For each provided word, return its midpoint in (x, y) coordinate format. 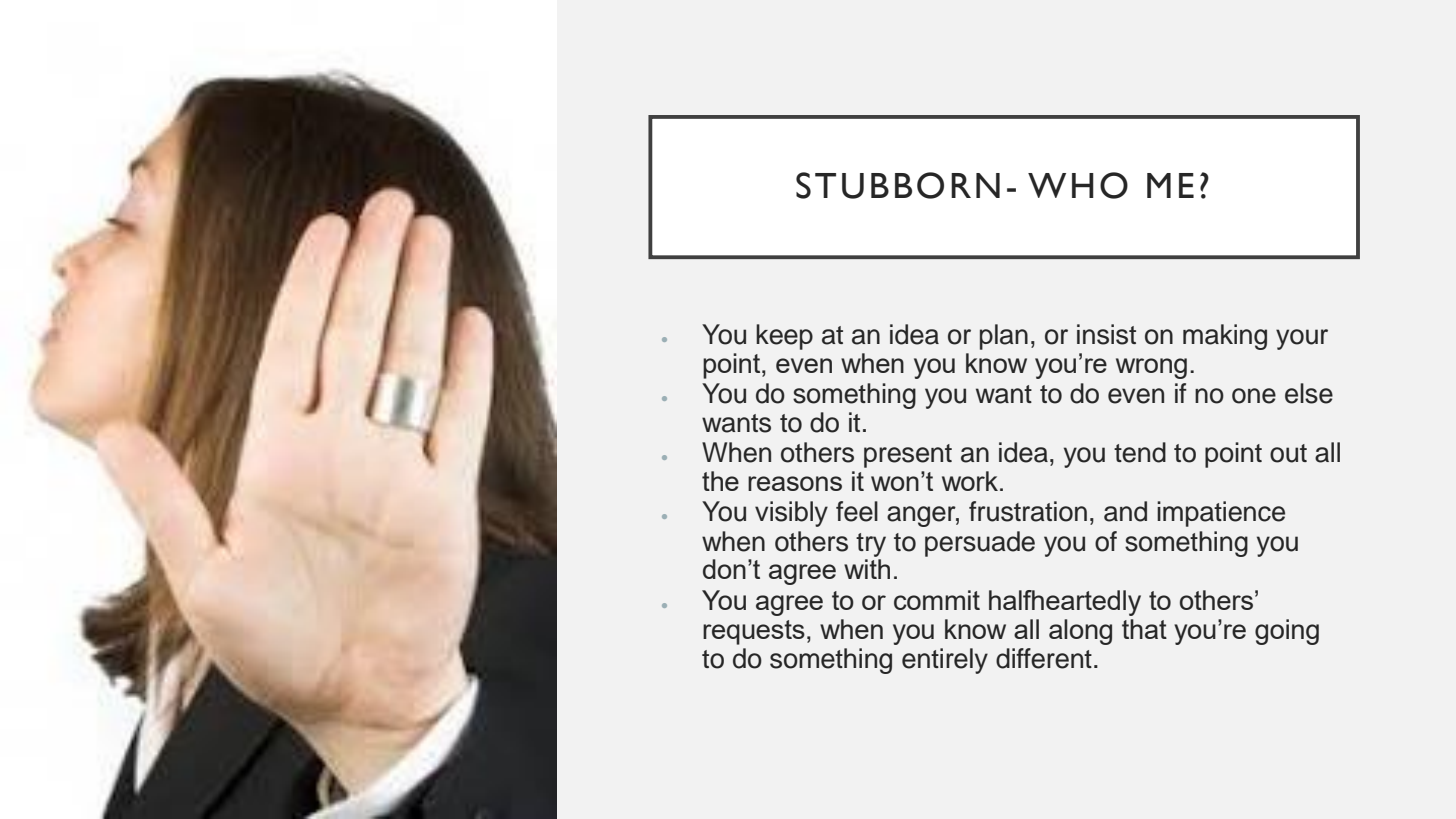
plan (1004, 337)
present (908, 456)
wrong (1151, 368)
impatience (1221, 514)
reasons (795, 483)
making (1225, 337)
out (1288, 453)
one (1254, 396)
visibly (791, 514)
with (867, 569)
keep (784, 337)
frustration (1028, 511)
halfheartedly (1065, 603)
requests (754, 632)
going (1287, 632)
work (971, 481)
